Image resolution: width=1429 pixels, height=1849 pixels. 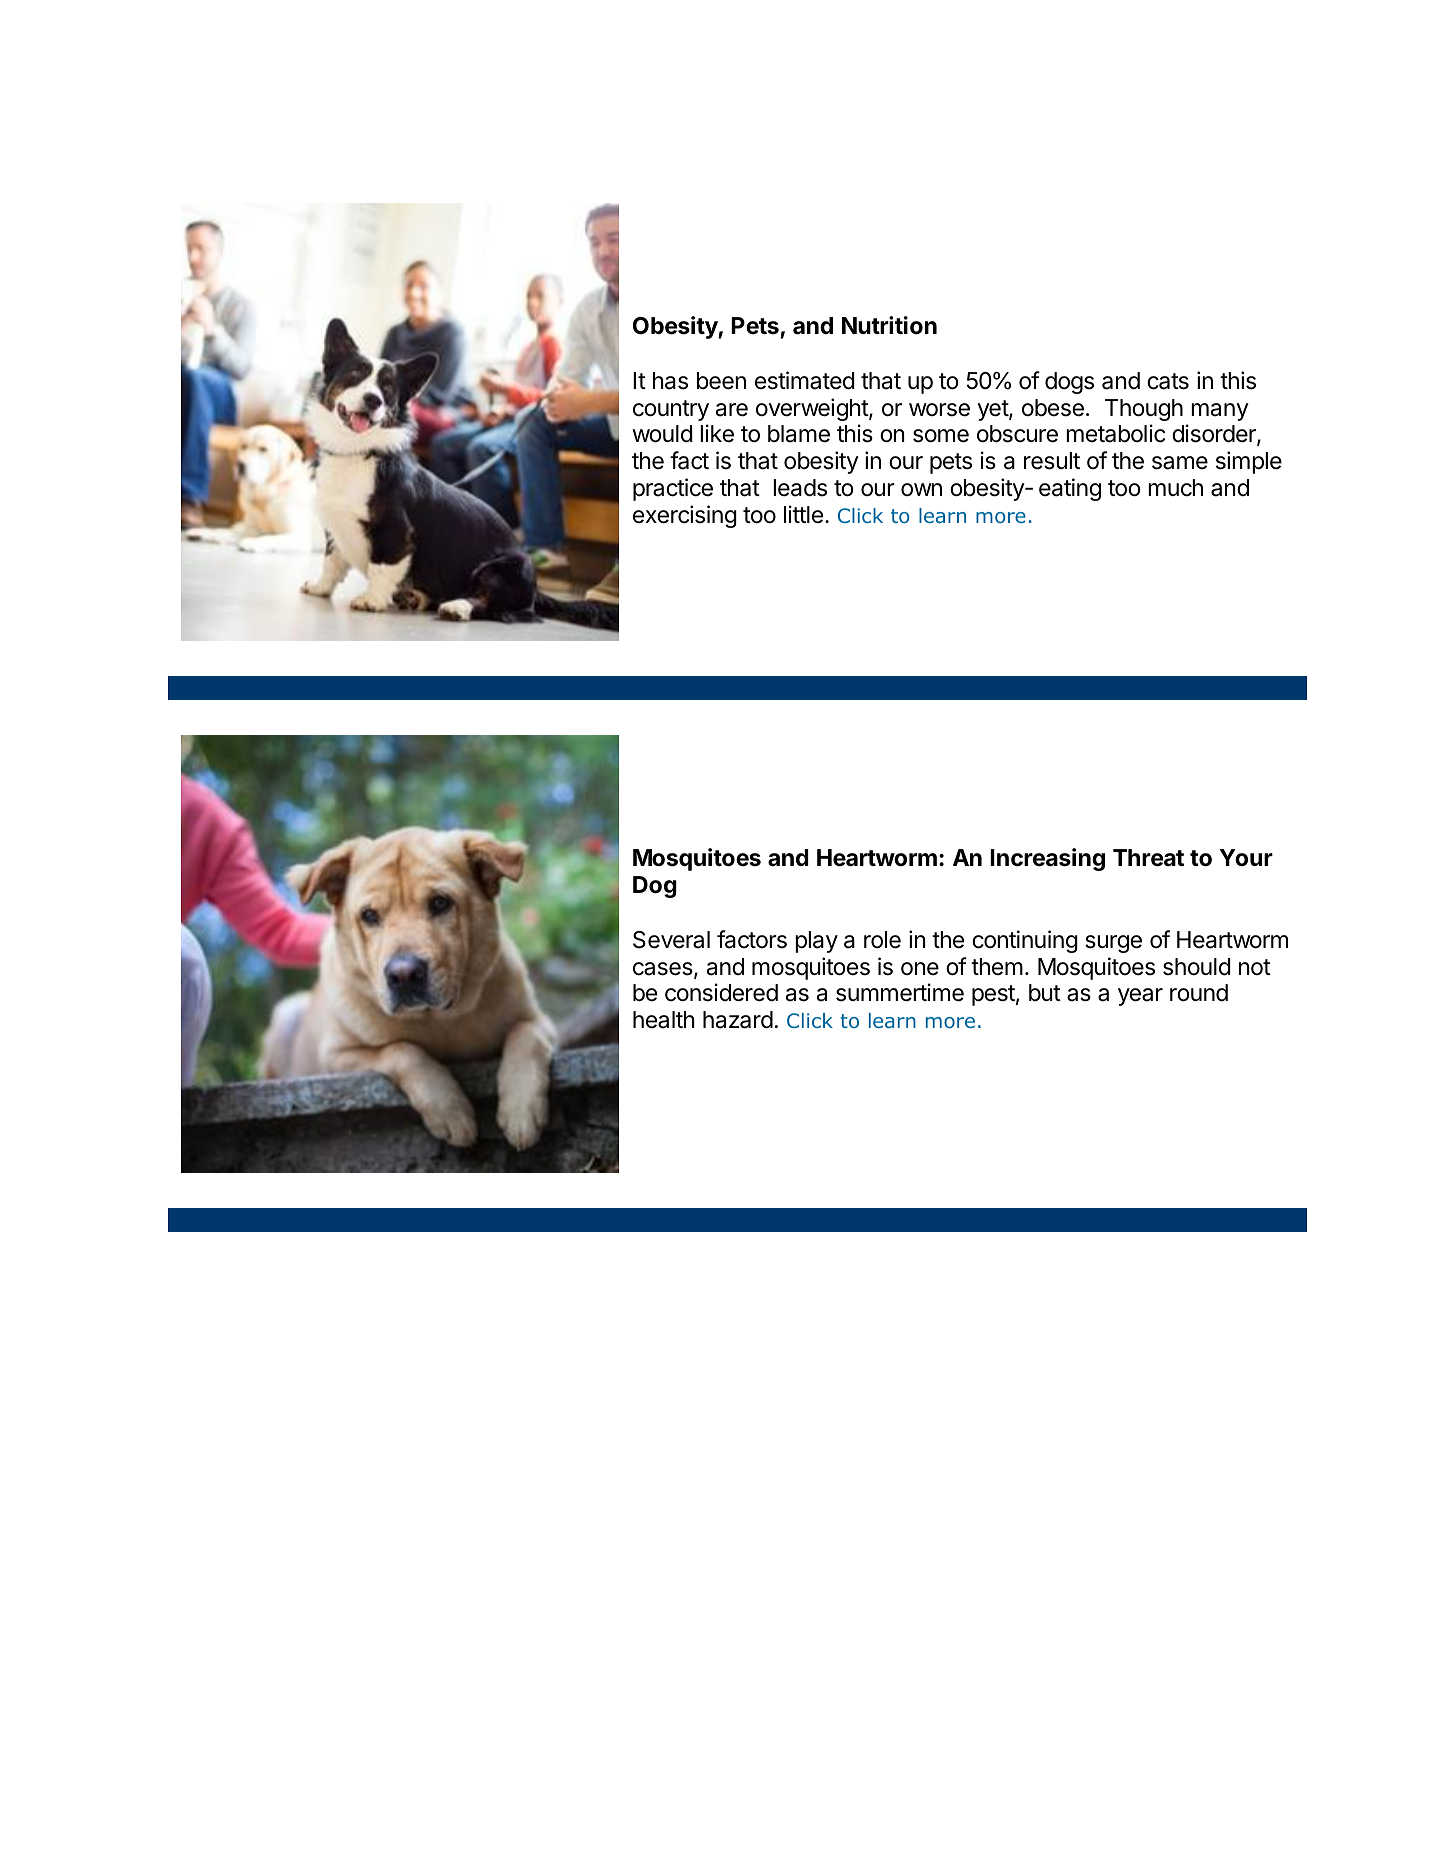 What do you see at coordinates (1175, 488) in the screenshot?
I see `much` at bounding box center [1175, 488].
